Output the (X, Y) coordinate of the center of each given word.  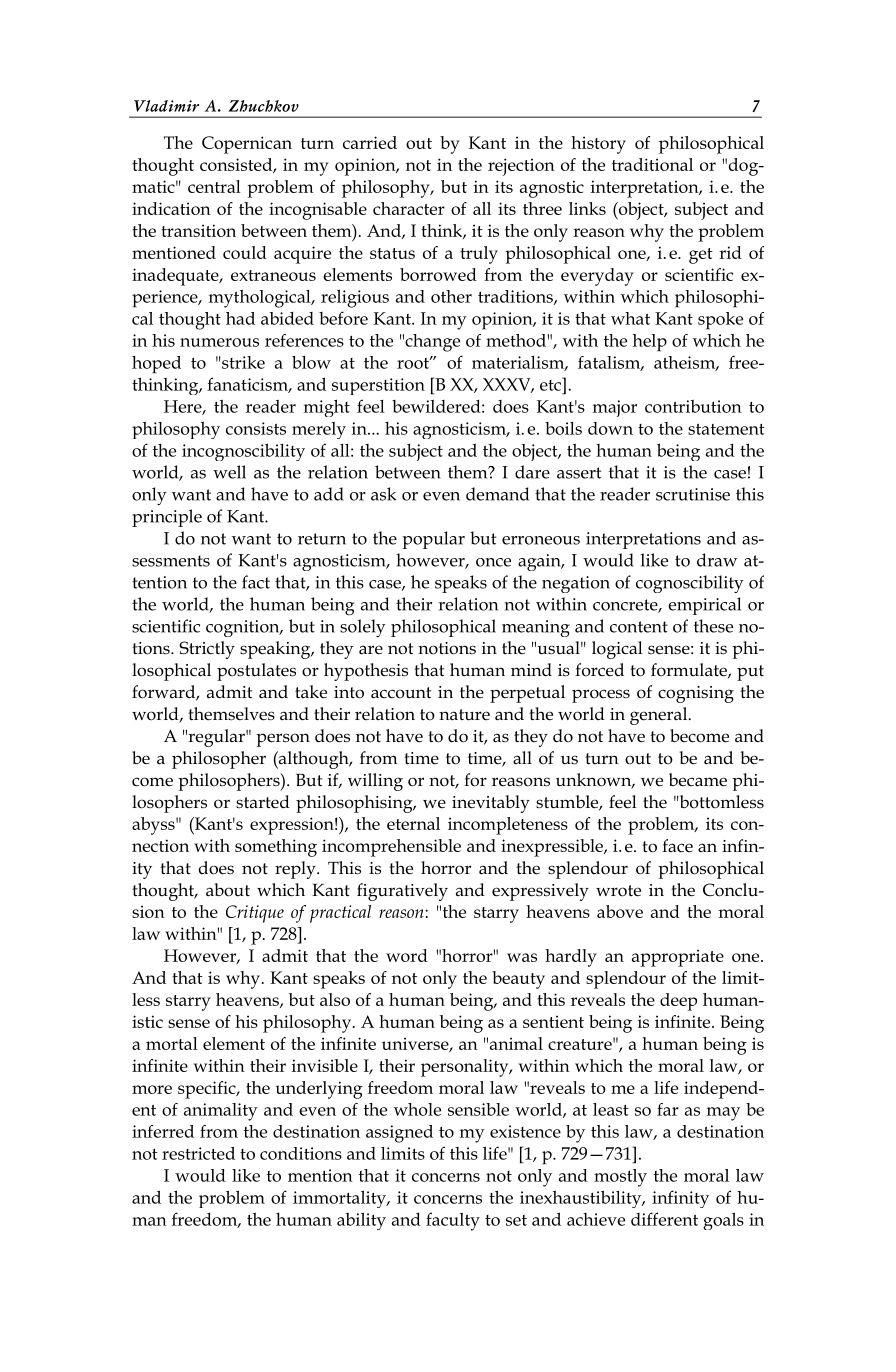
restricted (198, 1153)
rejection (521, 167)
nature (464, 715)
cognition (244, 628)
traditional (652, 164)
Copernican (247, 145)
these (713, 626)
